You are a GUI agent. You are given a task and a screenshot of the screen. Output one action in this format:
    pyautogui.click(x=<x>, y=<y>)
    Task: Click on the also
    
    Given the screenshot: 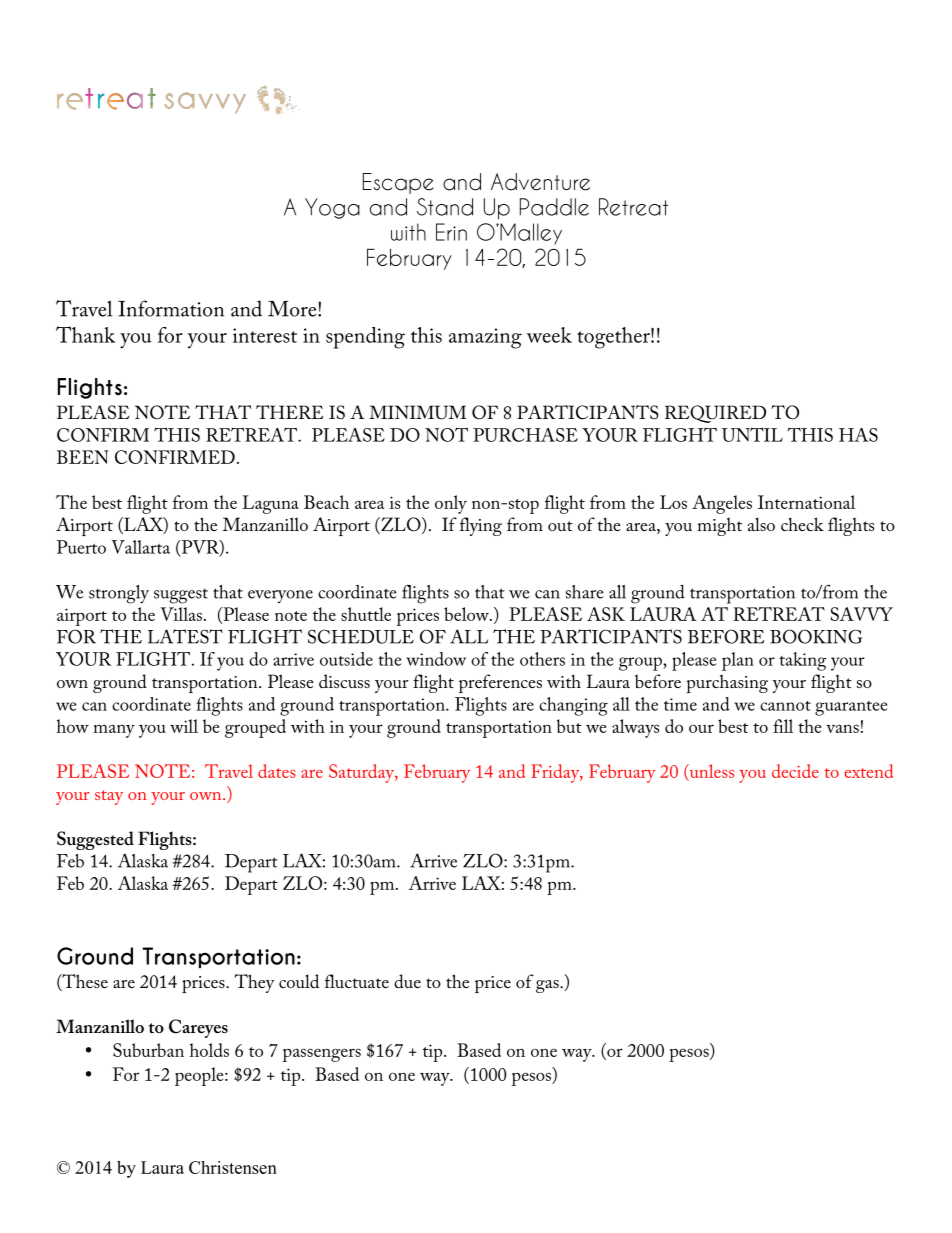 What is the action you would take?
    pyautogui.click(x=761, y=524)
